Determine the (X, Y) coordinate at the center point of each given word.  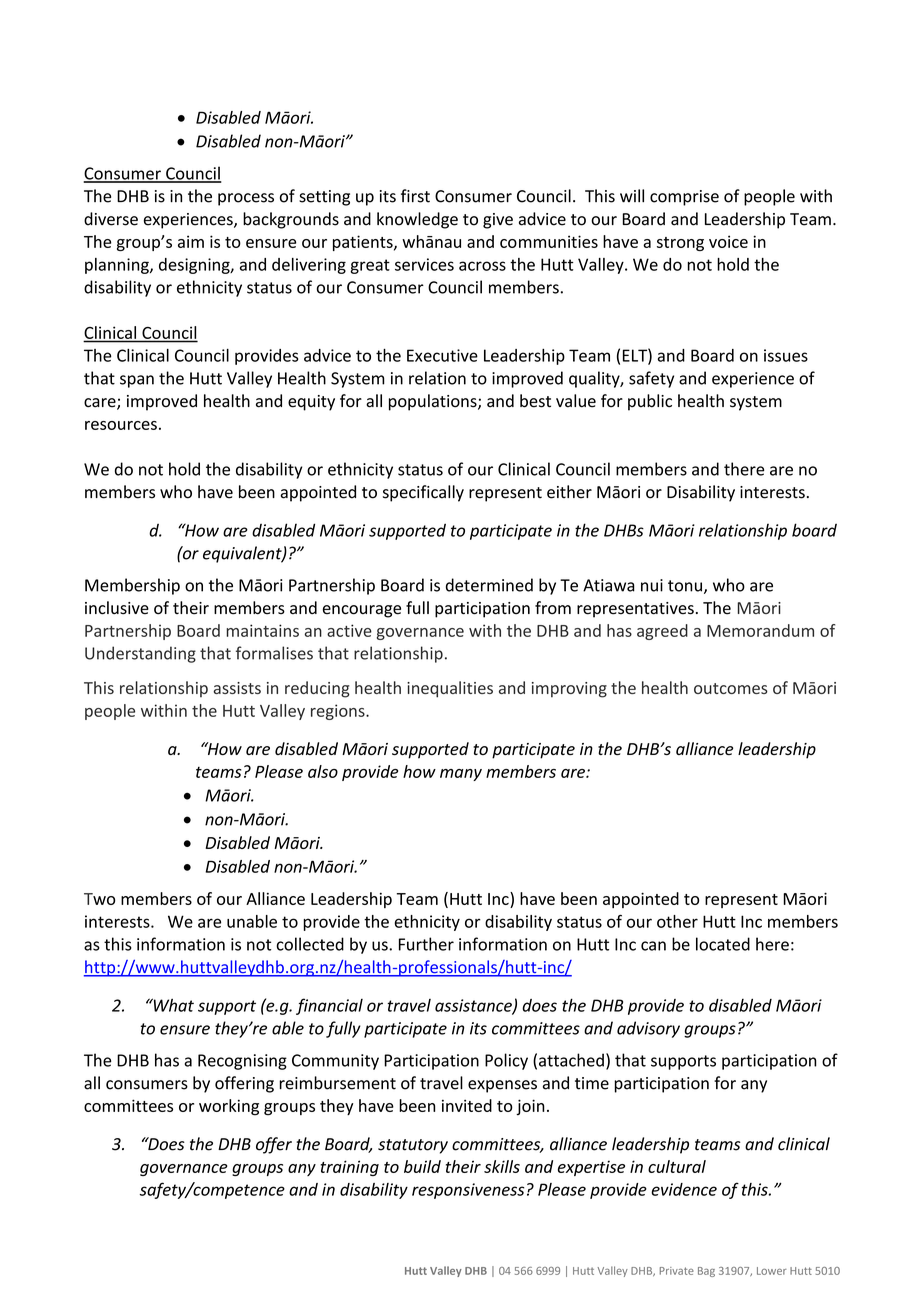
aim (191, 241)
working (229, 1107)
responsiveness (468, 1191)
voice (728, 241)
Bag (706, 1272)
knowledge (417, 220)
